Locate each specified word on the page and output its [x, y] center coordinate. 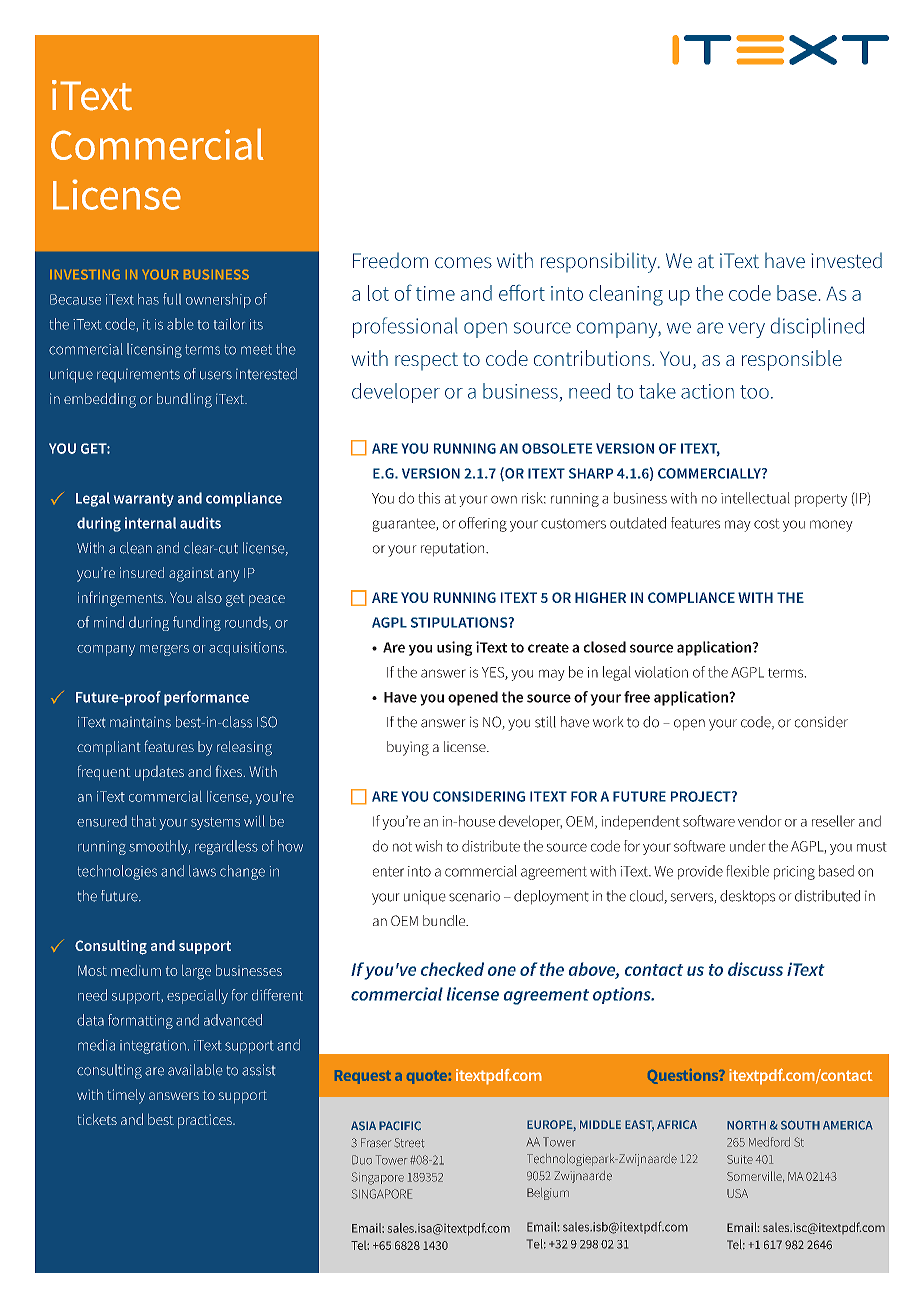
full [172, 299]
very [746, 330]
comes [463, 263]
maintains [140, 722]
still [545, 722]
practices [206, 1121]
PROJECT [702, 796]
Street [409, 1143]
